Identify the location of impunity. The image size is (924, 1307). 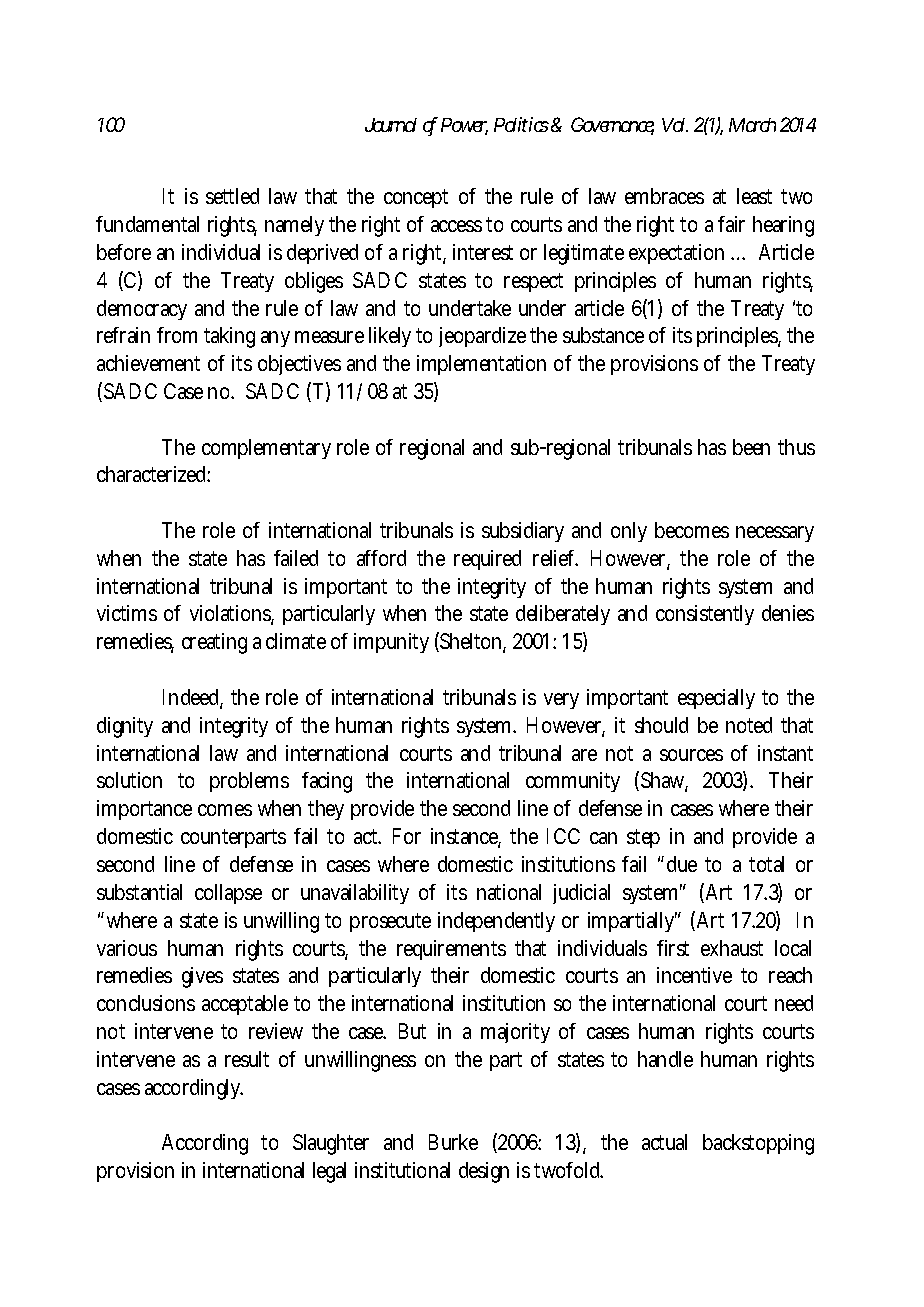
(391, 643).
